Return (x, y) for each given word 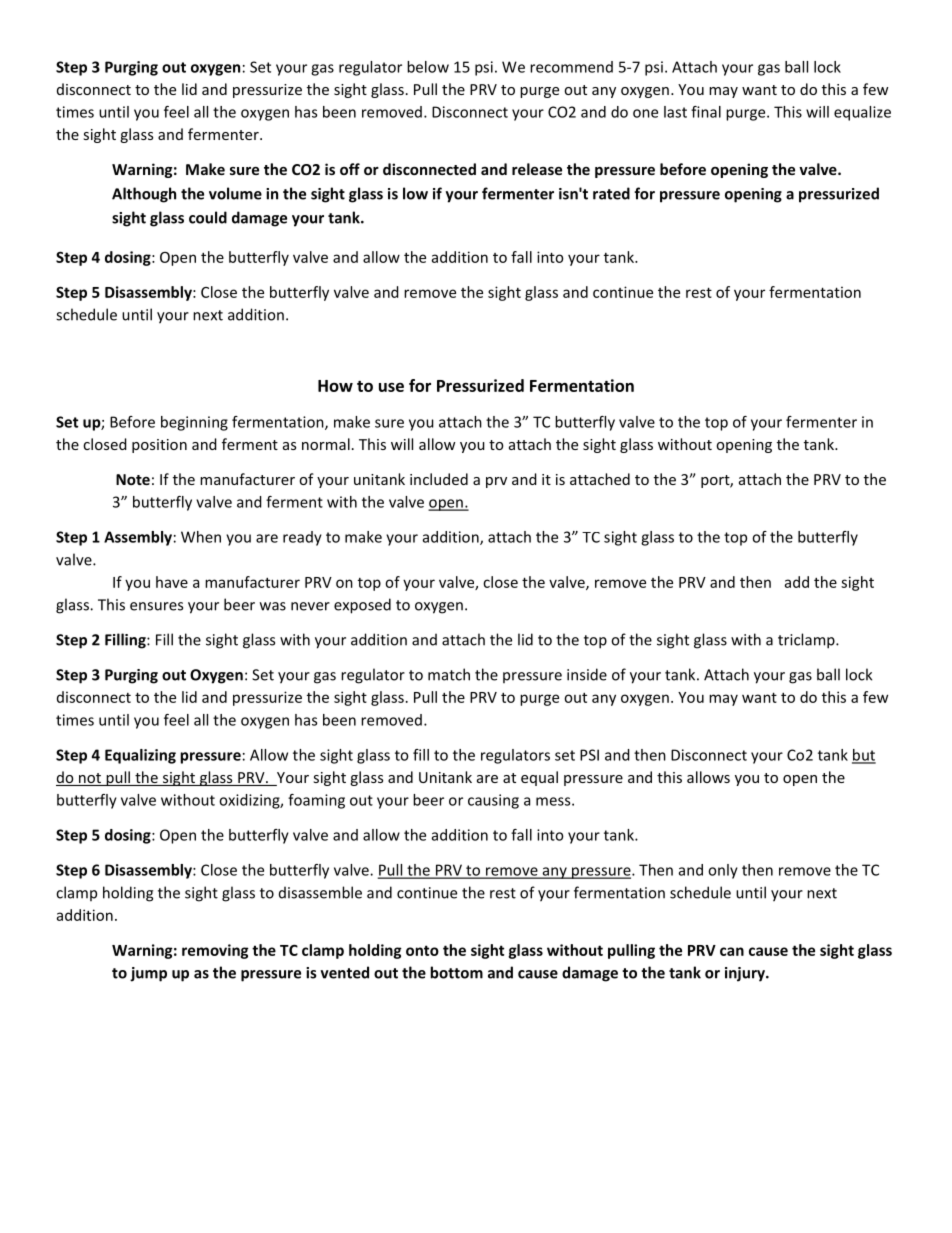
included (439, 479)
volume (235, 193)
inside (587, 674)
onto (422, 950)
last (675, 112)
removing (215, 951)
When (201, 537)
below (428, 67)
